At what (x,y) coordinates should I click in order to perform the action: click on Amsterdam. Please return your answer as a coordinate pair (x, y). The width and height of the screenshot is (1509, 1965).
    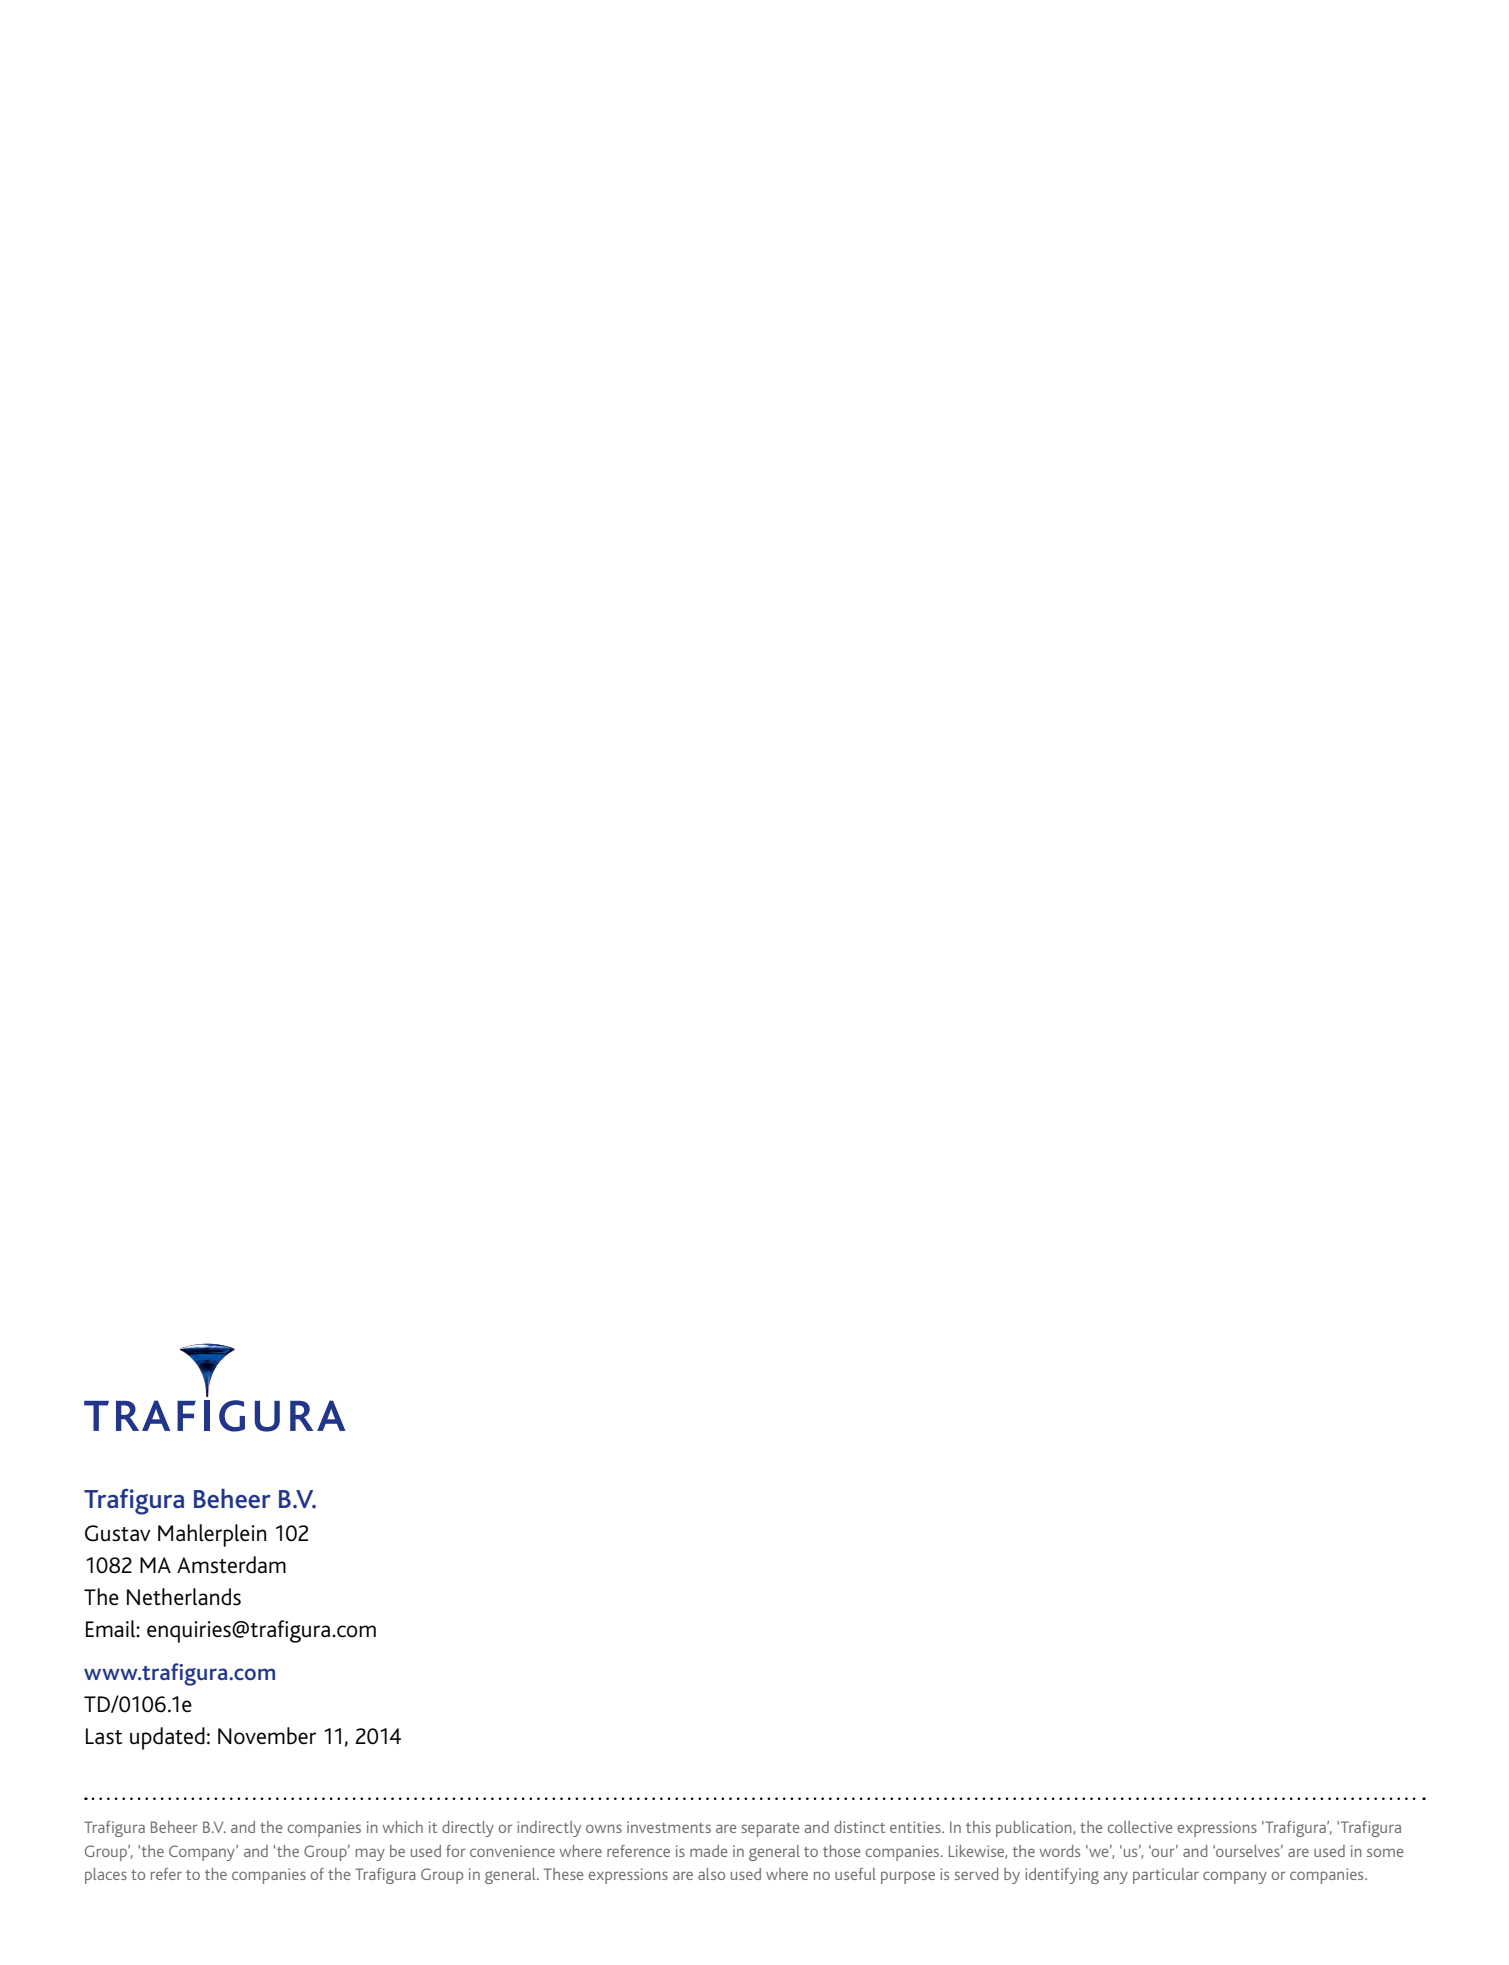
    Looking at the image, I should click on (231, 1565).
